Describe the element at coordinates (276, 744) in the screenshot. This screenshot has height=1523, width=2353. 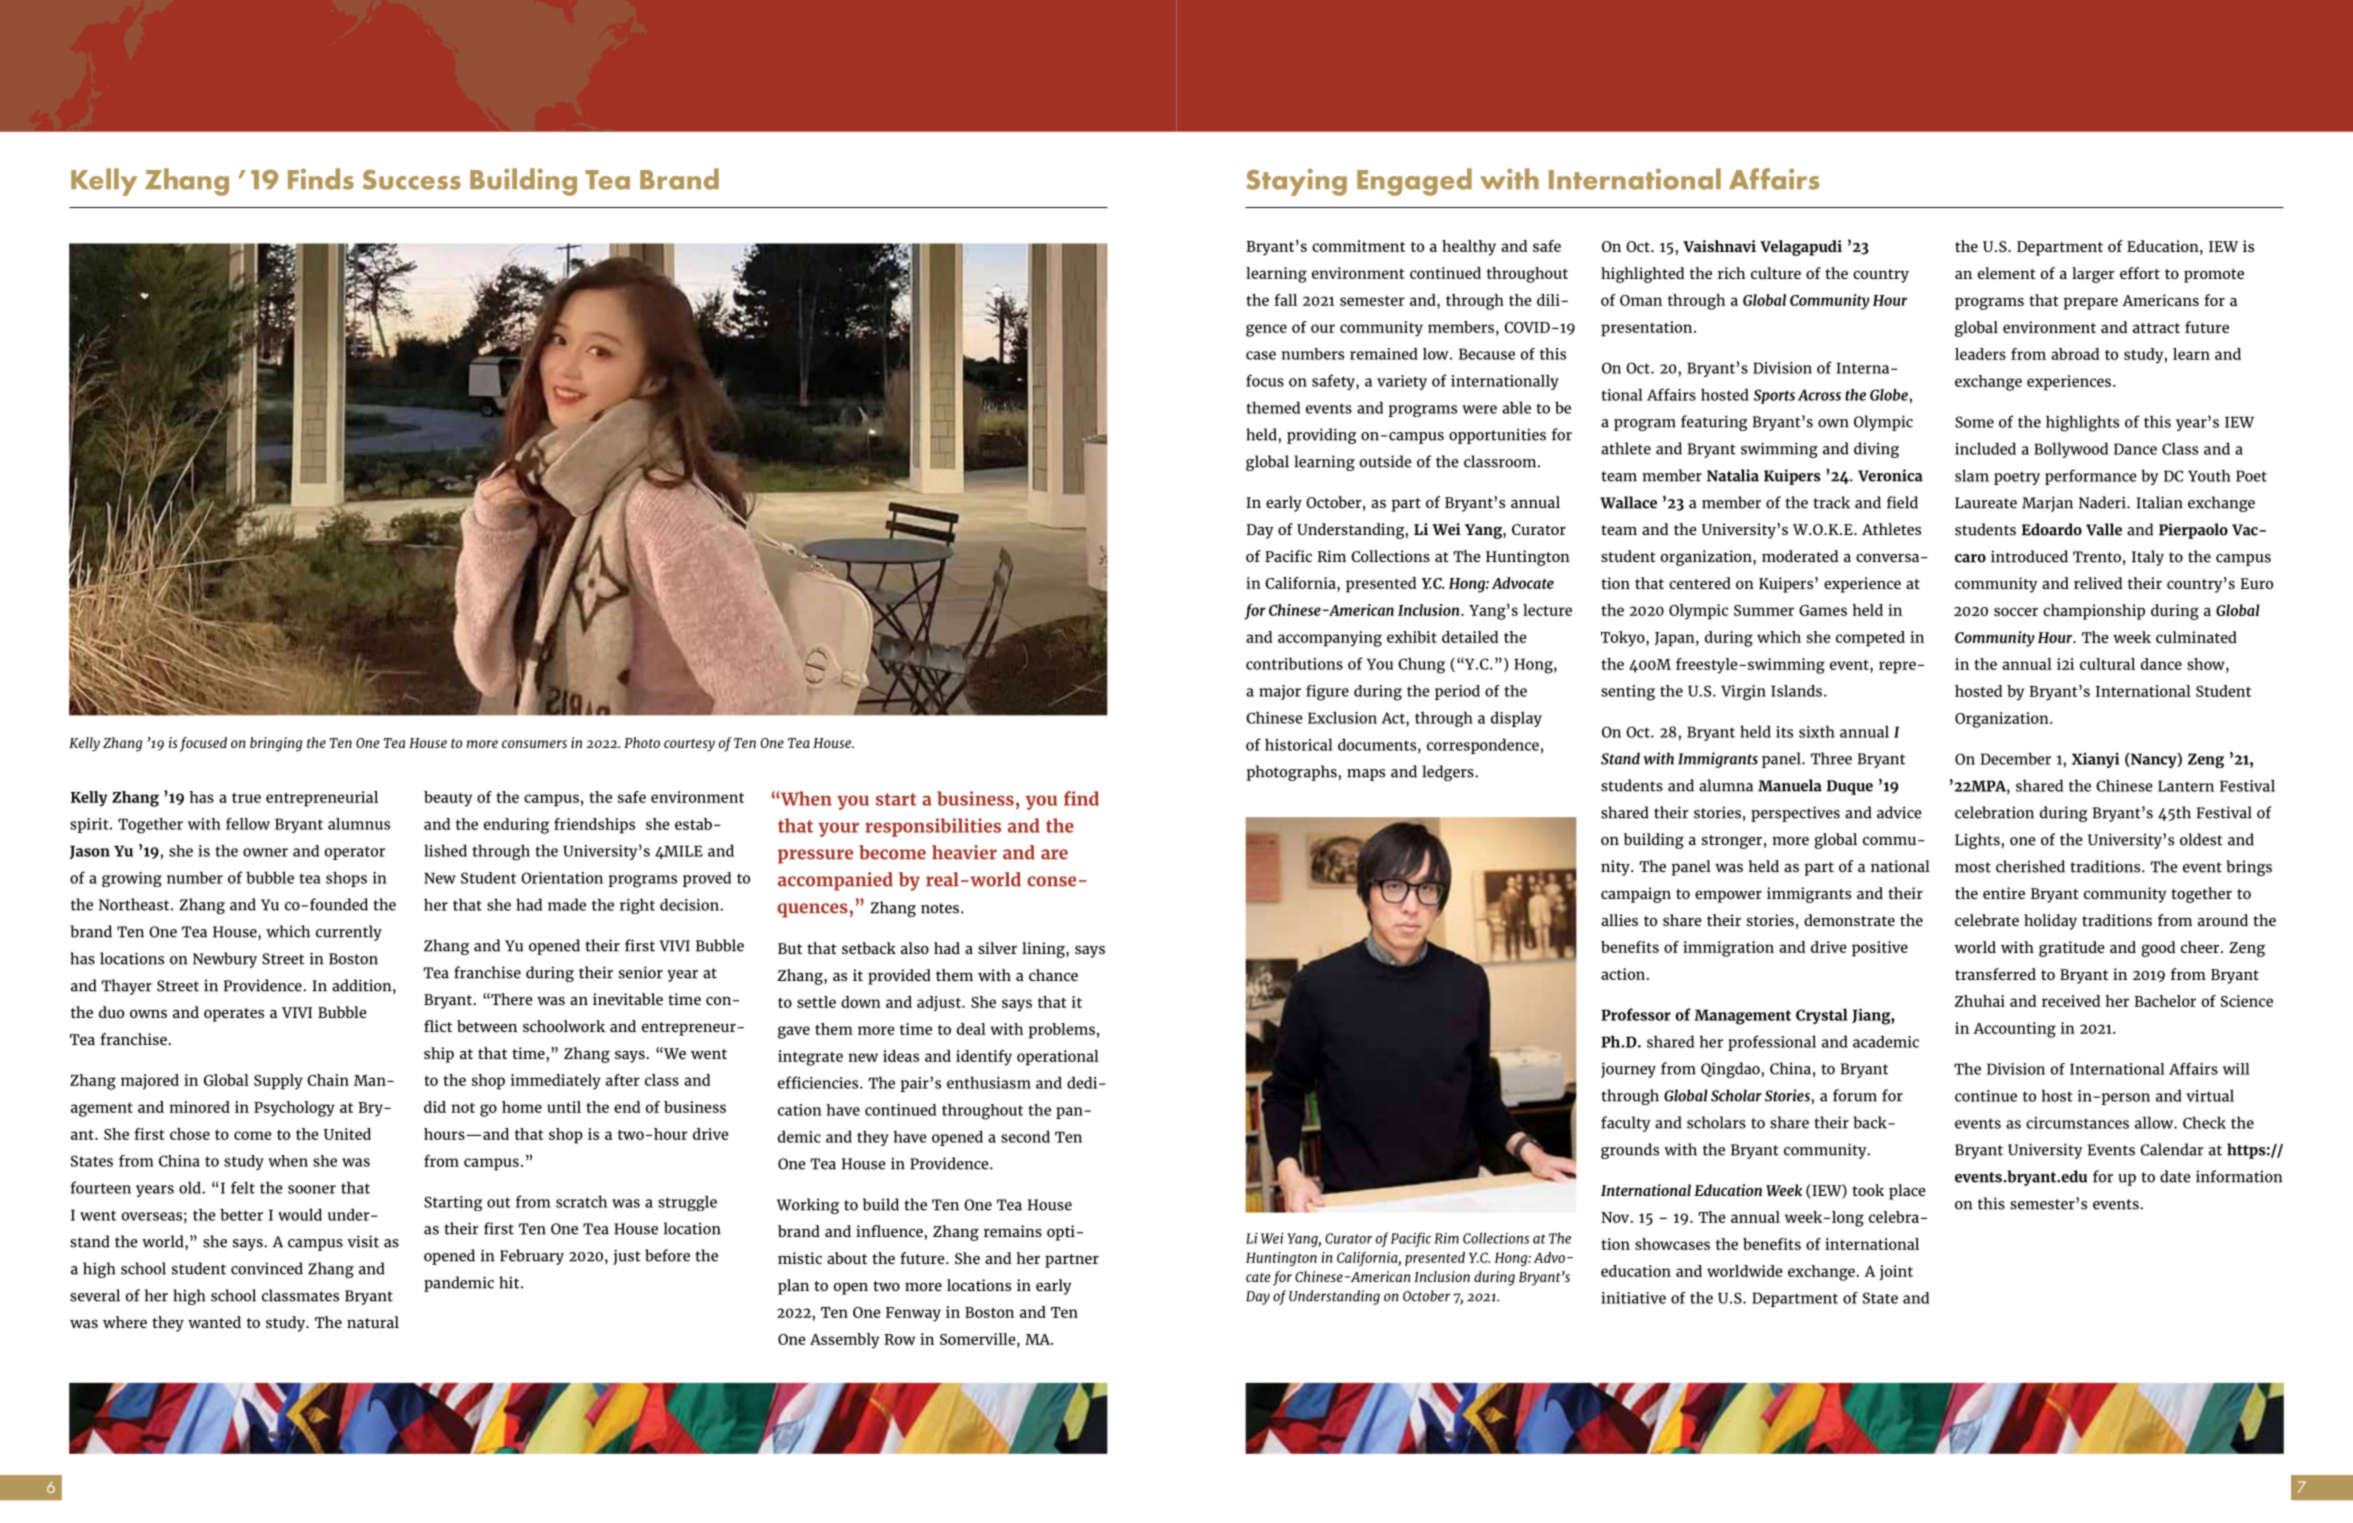
I see `bringing` at that location.
